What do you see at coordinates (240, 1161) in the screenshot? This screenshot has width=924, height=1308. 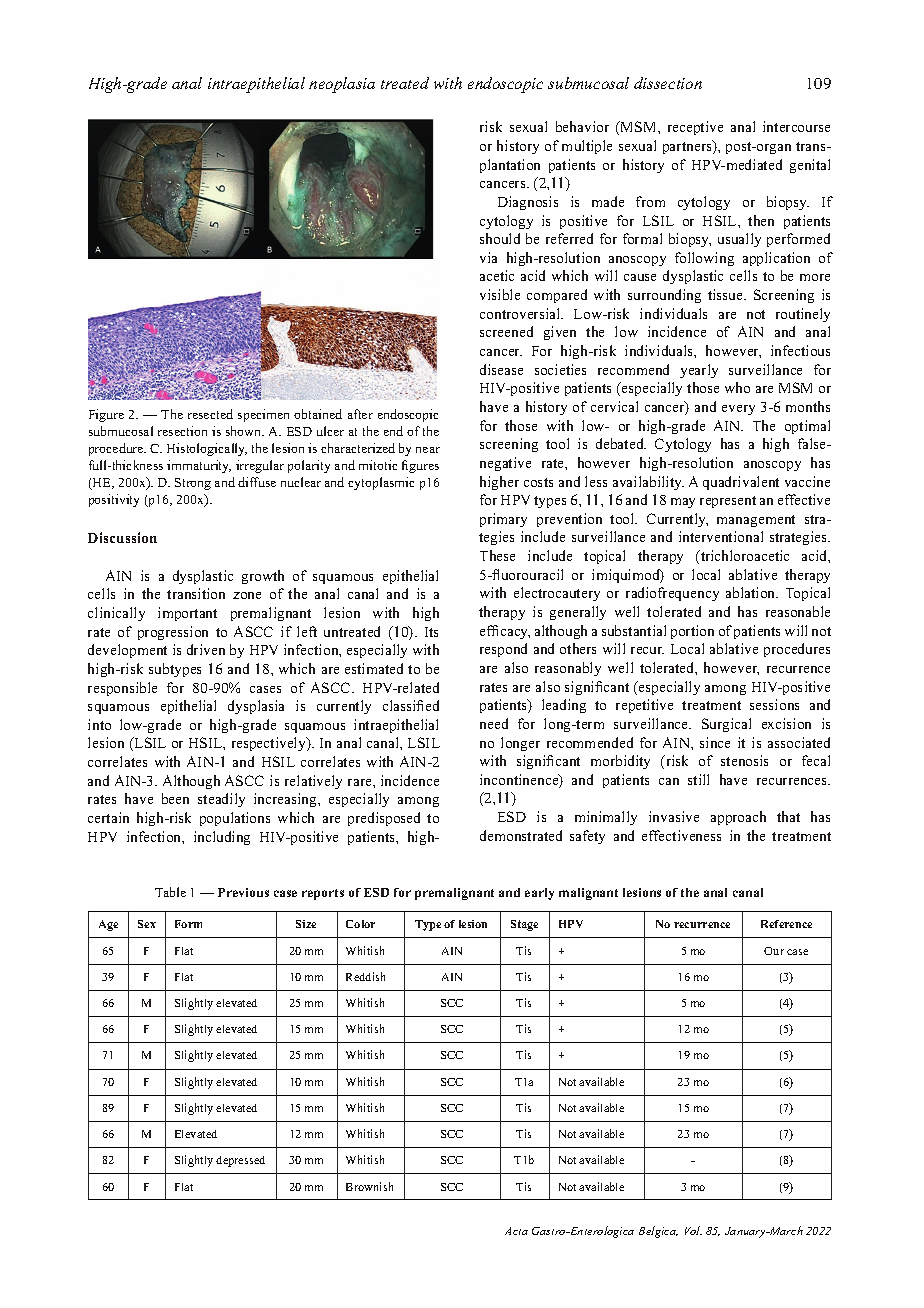 I see `depressed` at bounding box center [240, 1161].
